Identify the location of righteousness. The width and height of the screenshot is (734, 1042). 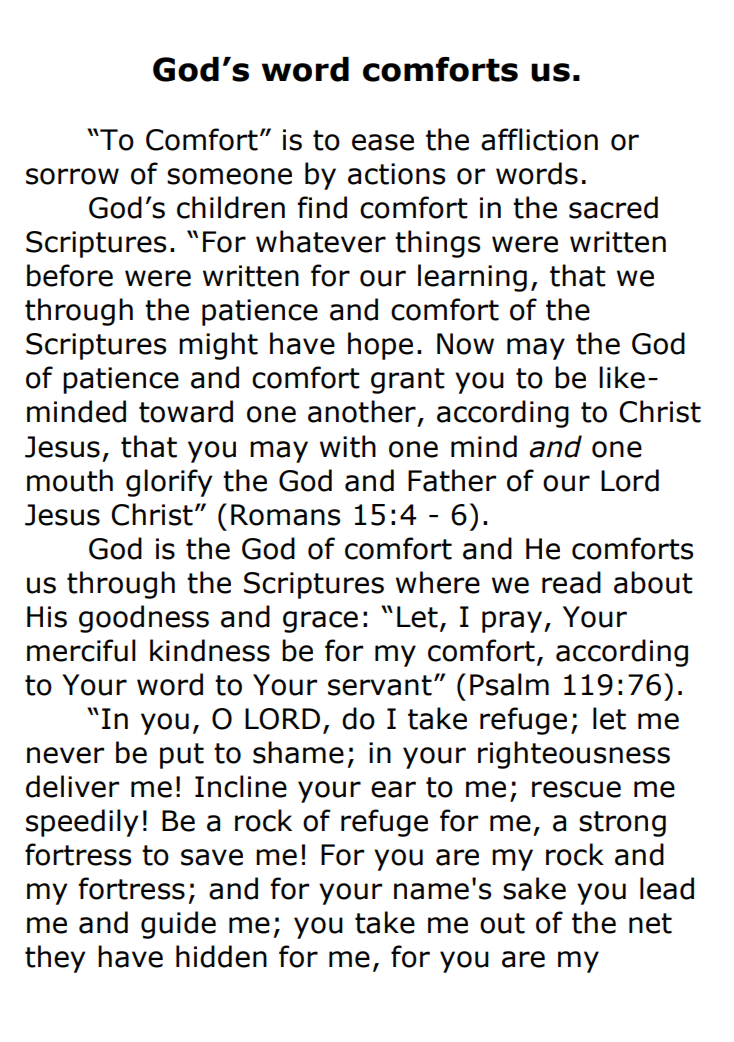
(574, 755).
